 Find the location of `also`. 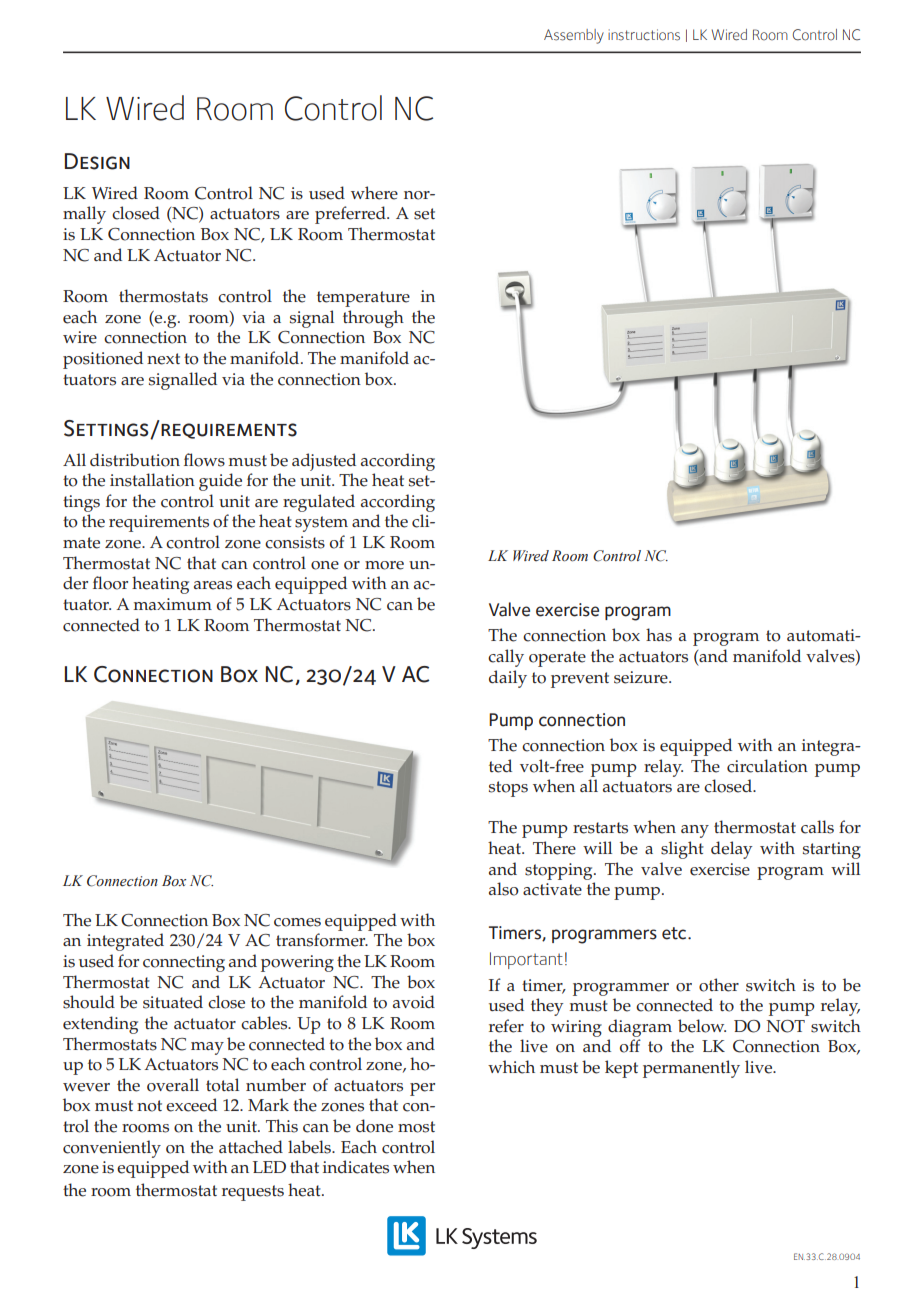

also is located at coordinates (504, 889).
